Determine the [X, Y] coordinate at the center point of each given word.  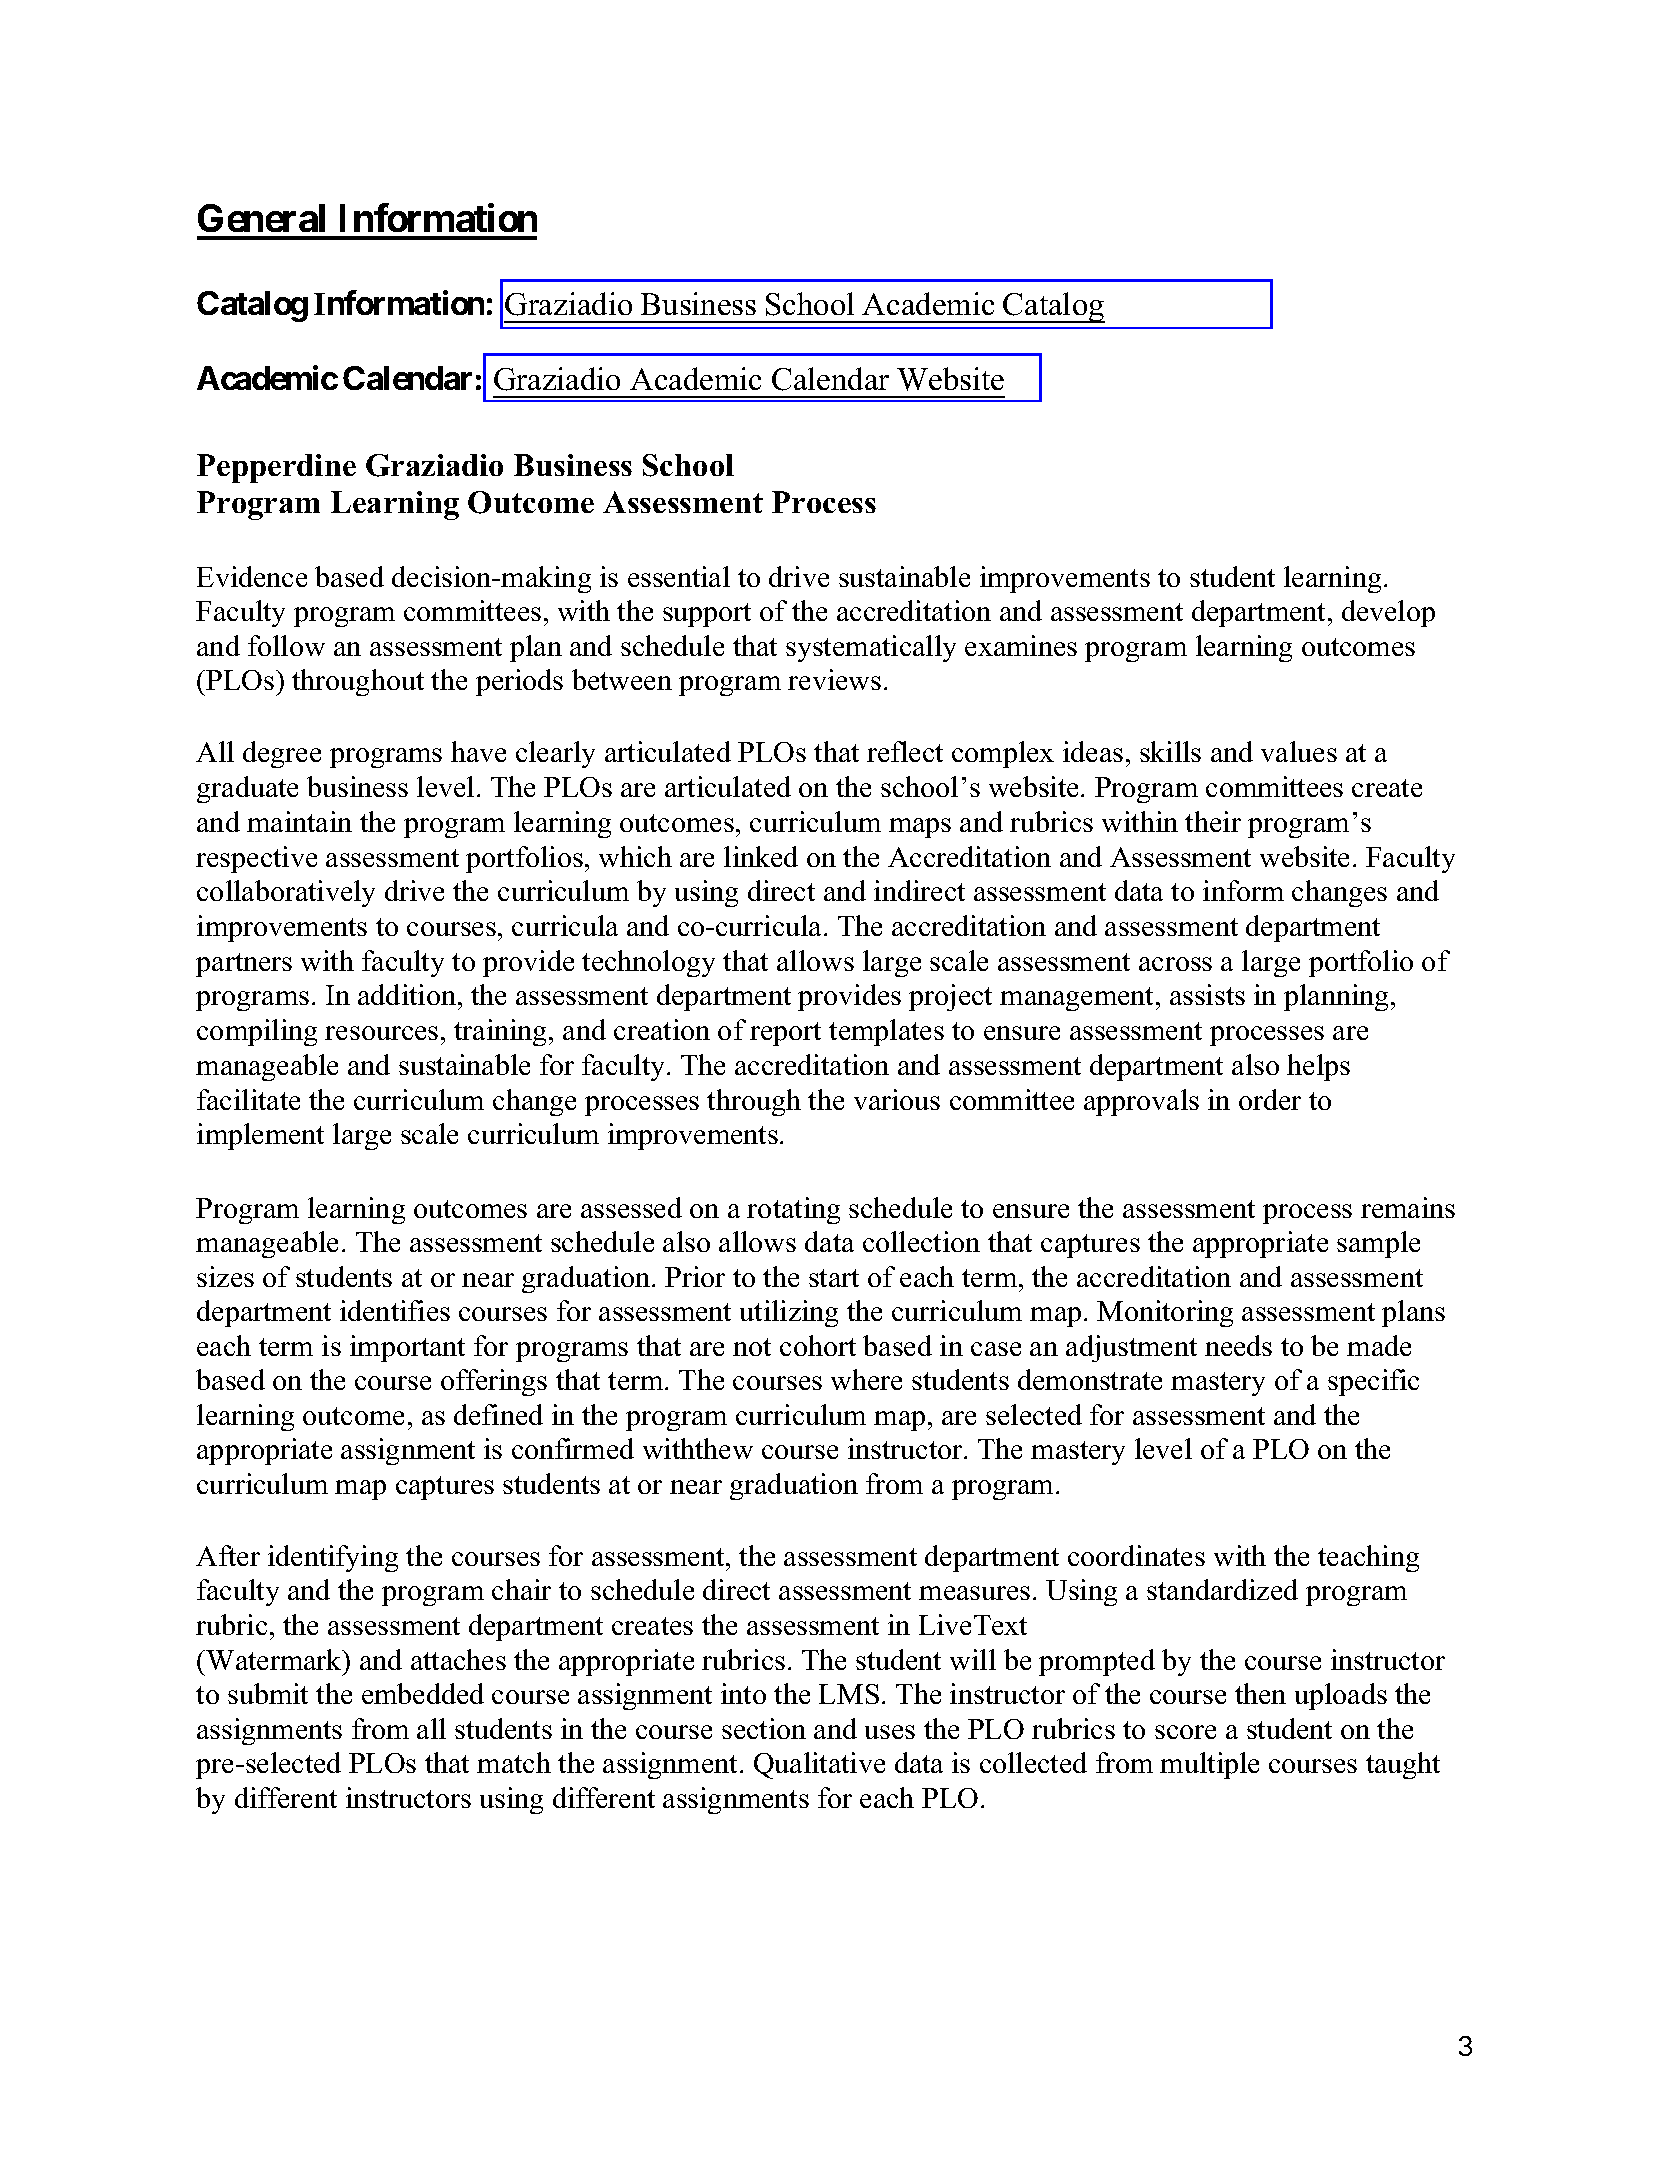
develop [1388, 613]
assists [1207, 994]
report [785, 1034]
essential [679, 576]
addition [407, 994]
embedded [423, 1693]
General [261, 218]
